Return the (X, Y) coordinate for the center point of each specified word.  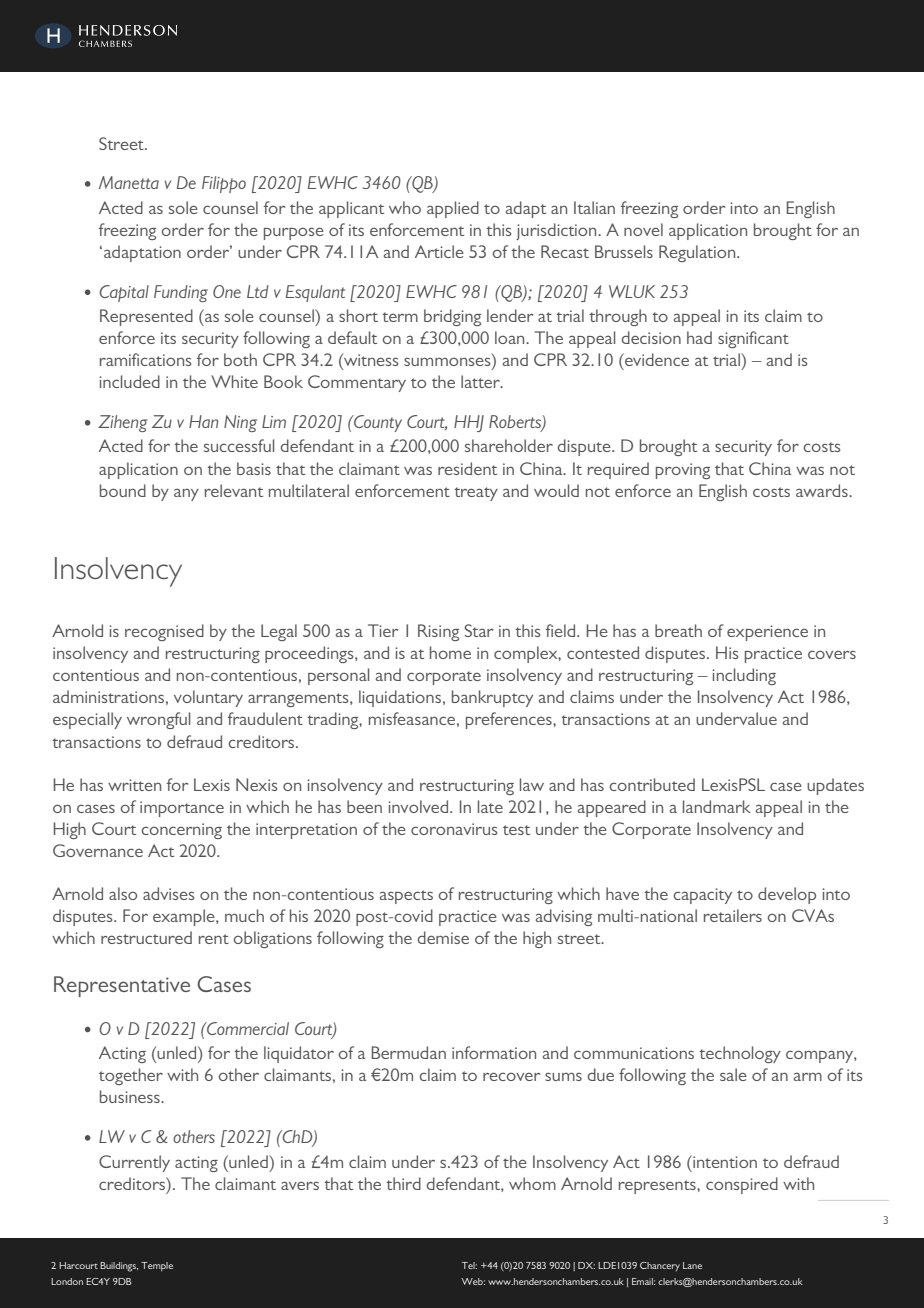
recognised (164, 632)
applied (453, 209)
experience (767, 633)
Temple (157, 1266)
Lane (692, 1265)
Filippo (224, 184)
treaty (476, 494)
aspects (406, 897)
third (403, 1183)
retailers (733, 915)
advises (168, 893)
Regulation (698, 253)
